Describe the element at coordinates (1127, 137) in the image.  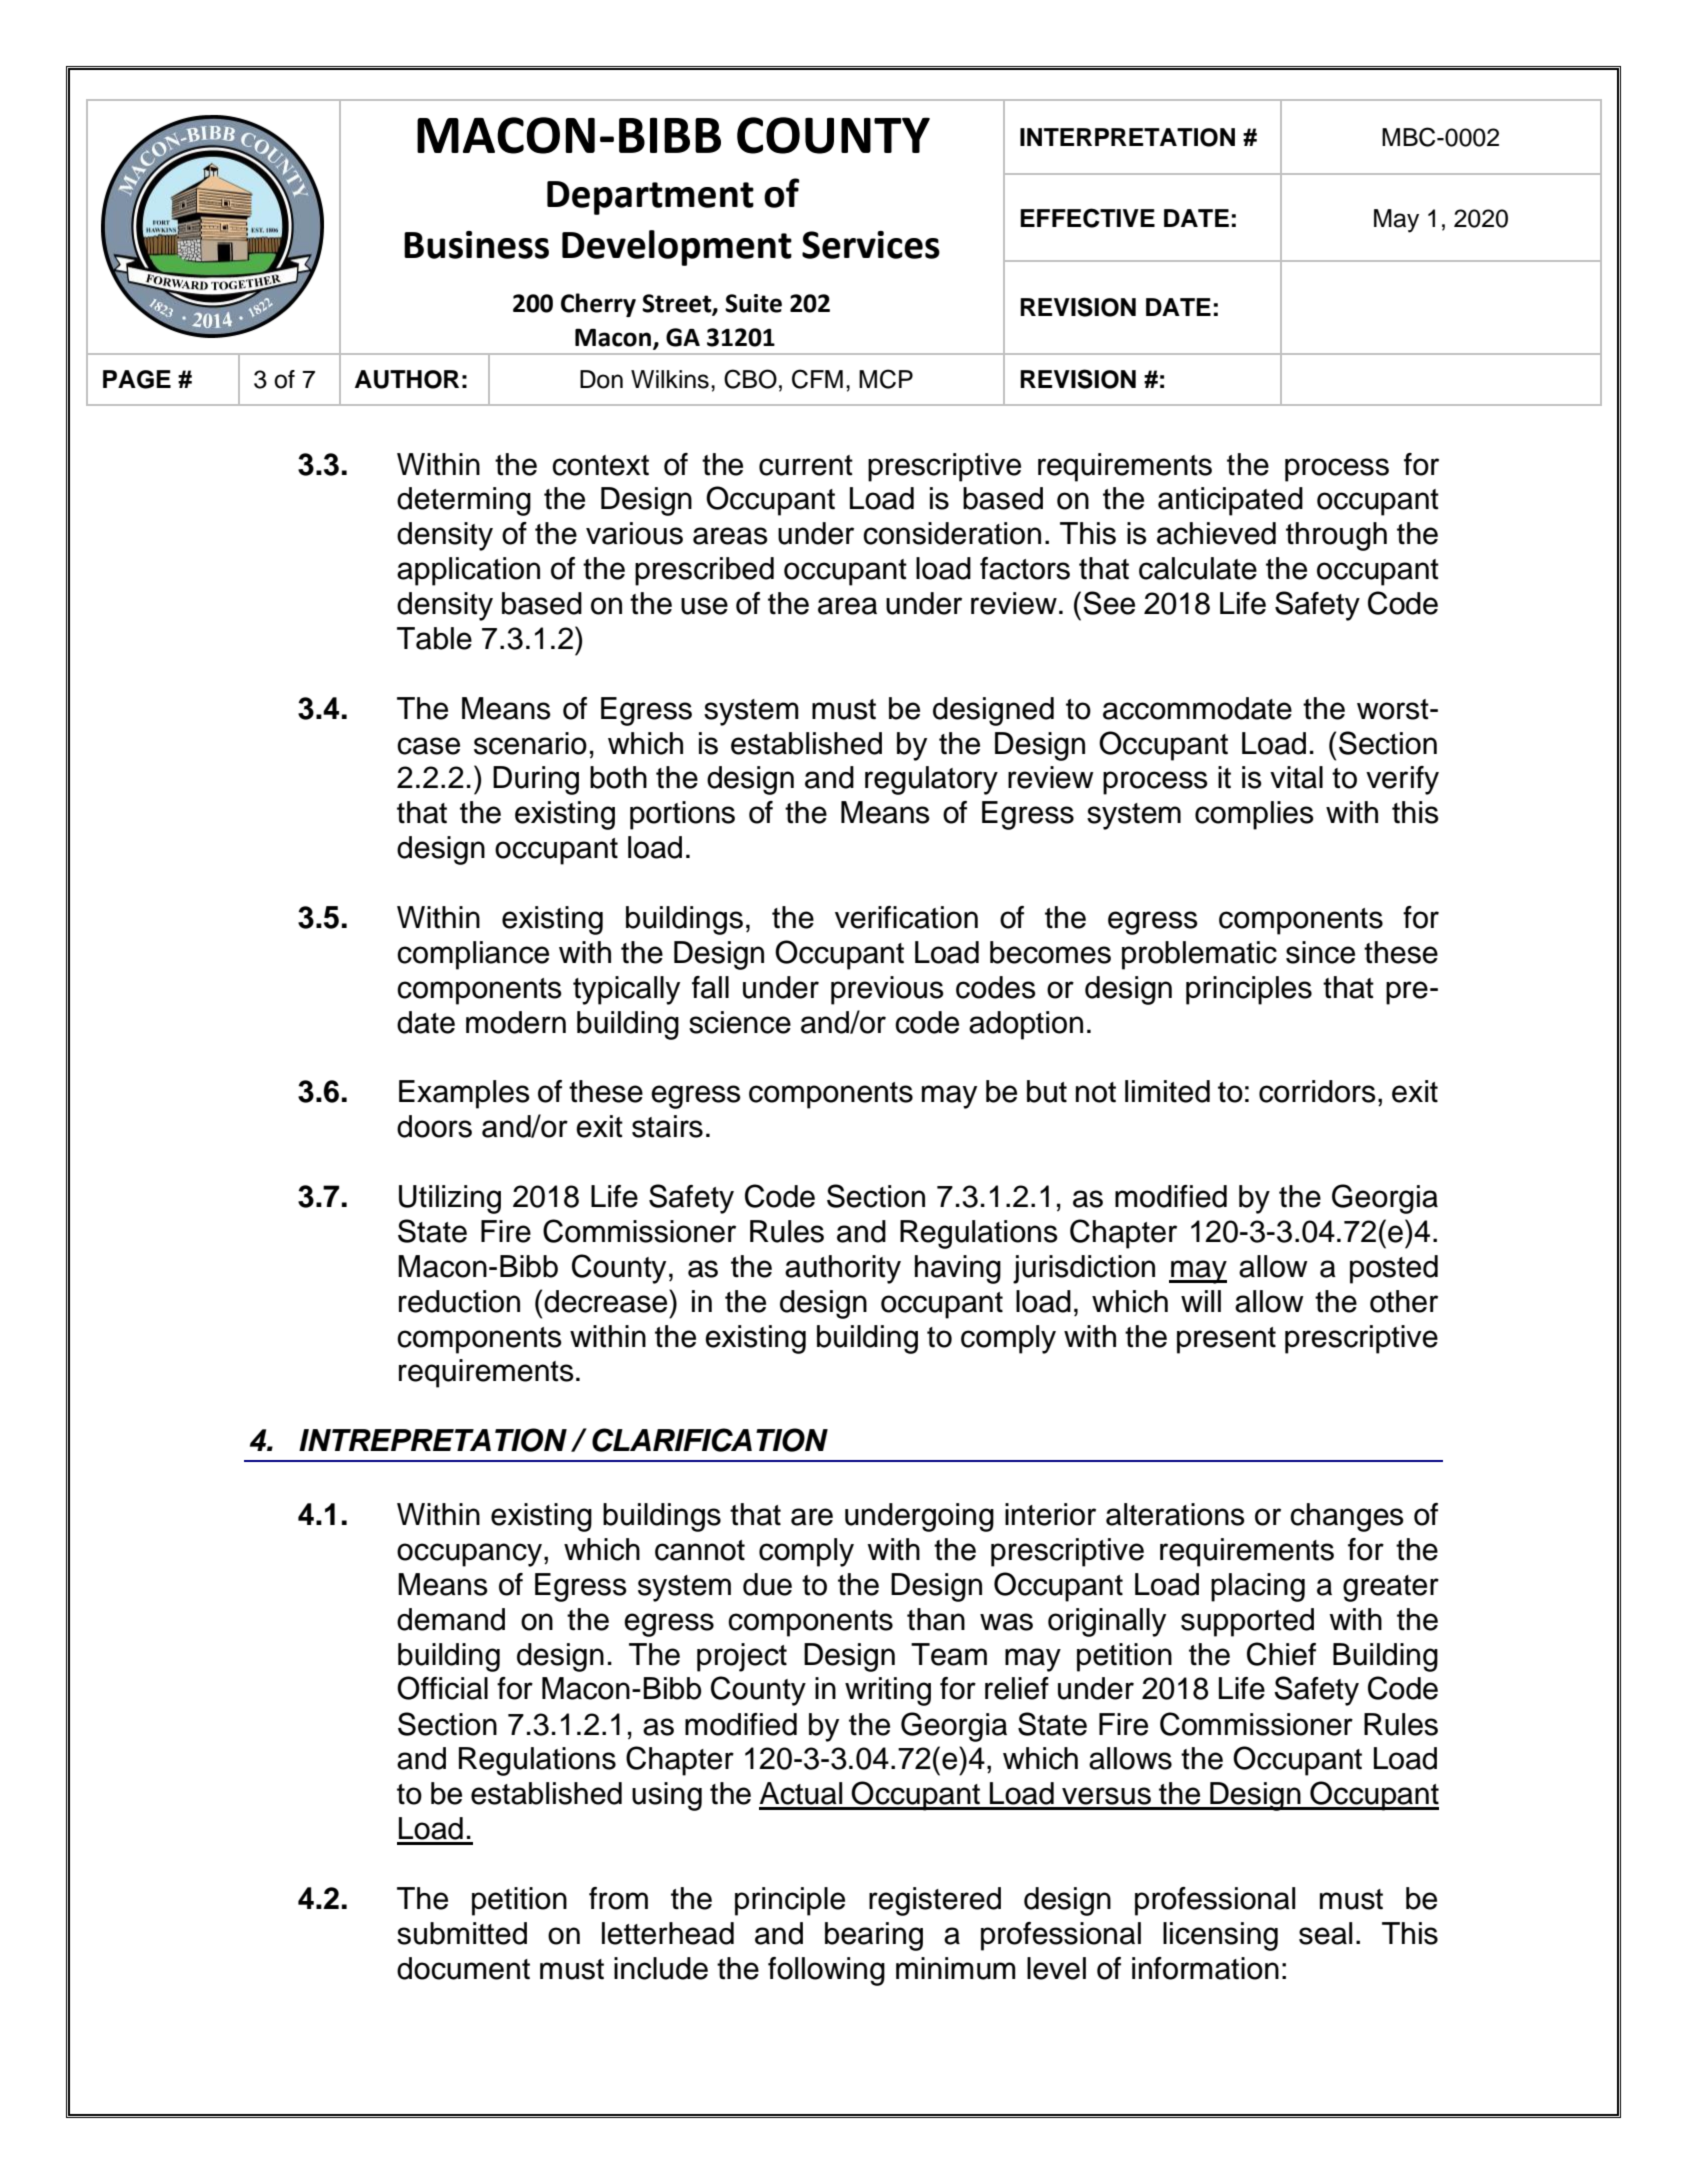
I see `INTERPRETATION` at that location.
